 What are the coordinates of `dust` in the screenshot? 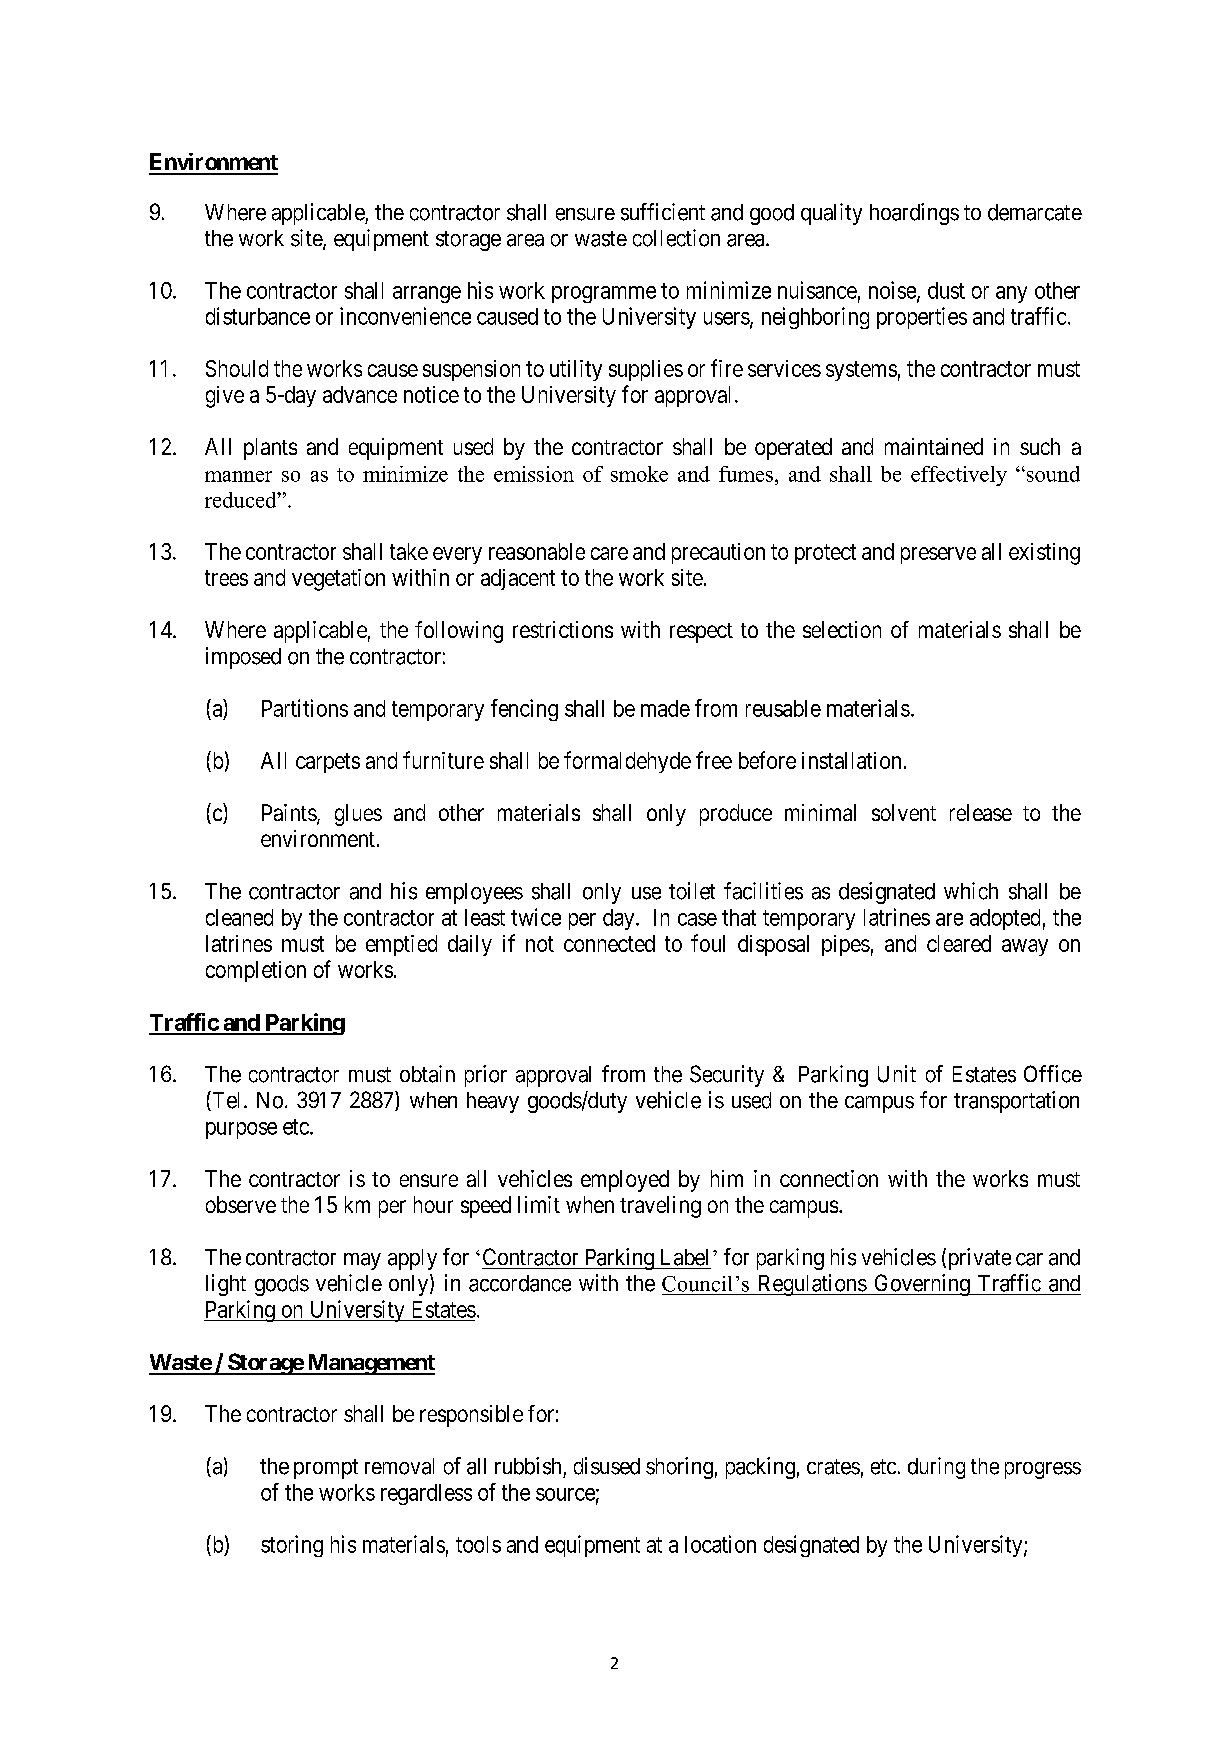 It's located at (946, 290).
